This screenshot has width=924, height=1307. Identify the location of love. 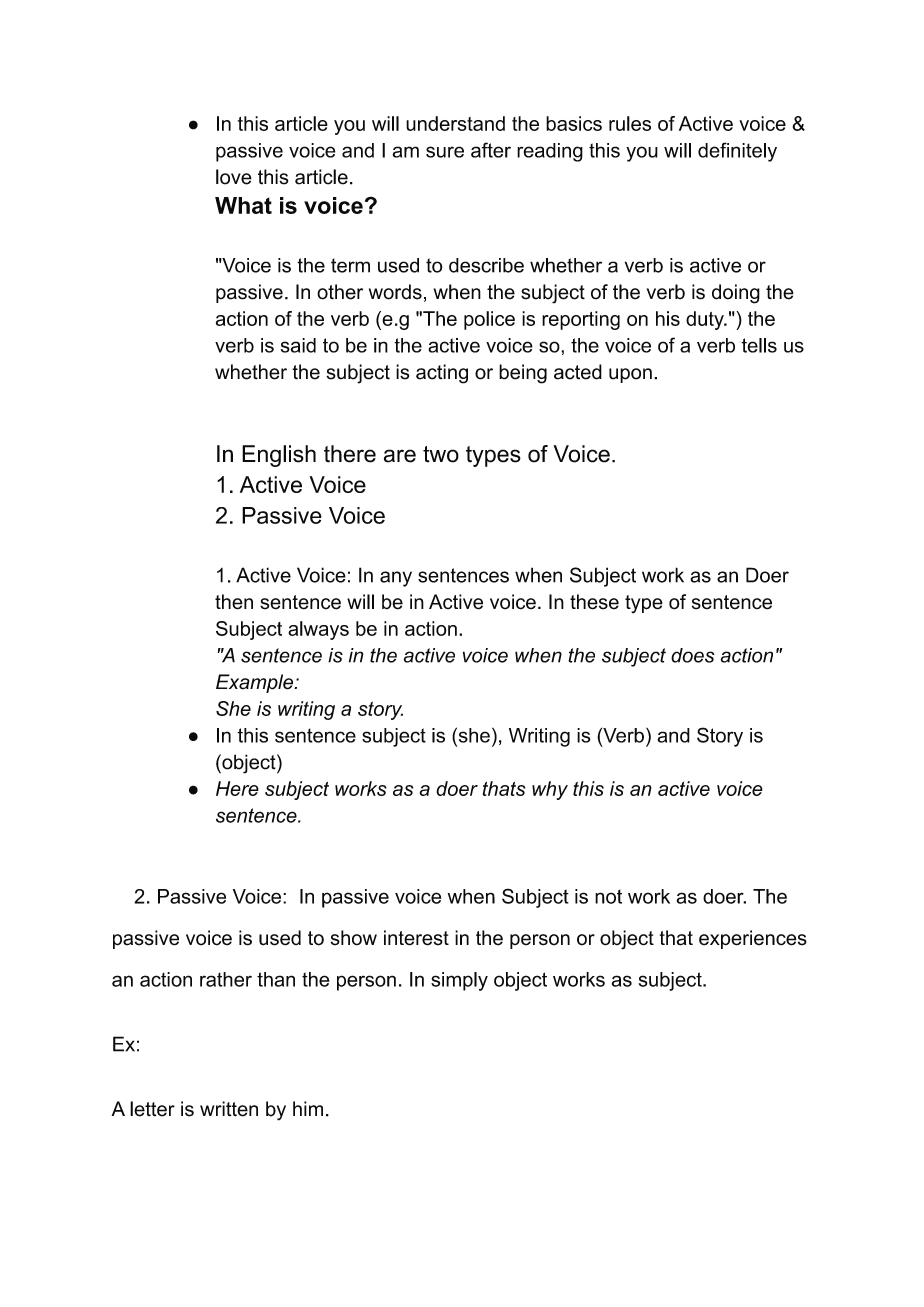
(234, 177).
